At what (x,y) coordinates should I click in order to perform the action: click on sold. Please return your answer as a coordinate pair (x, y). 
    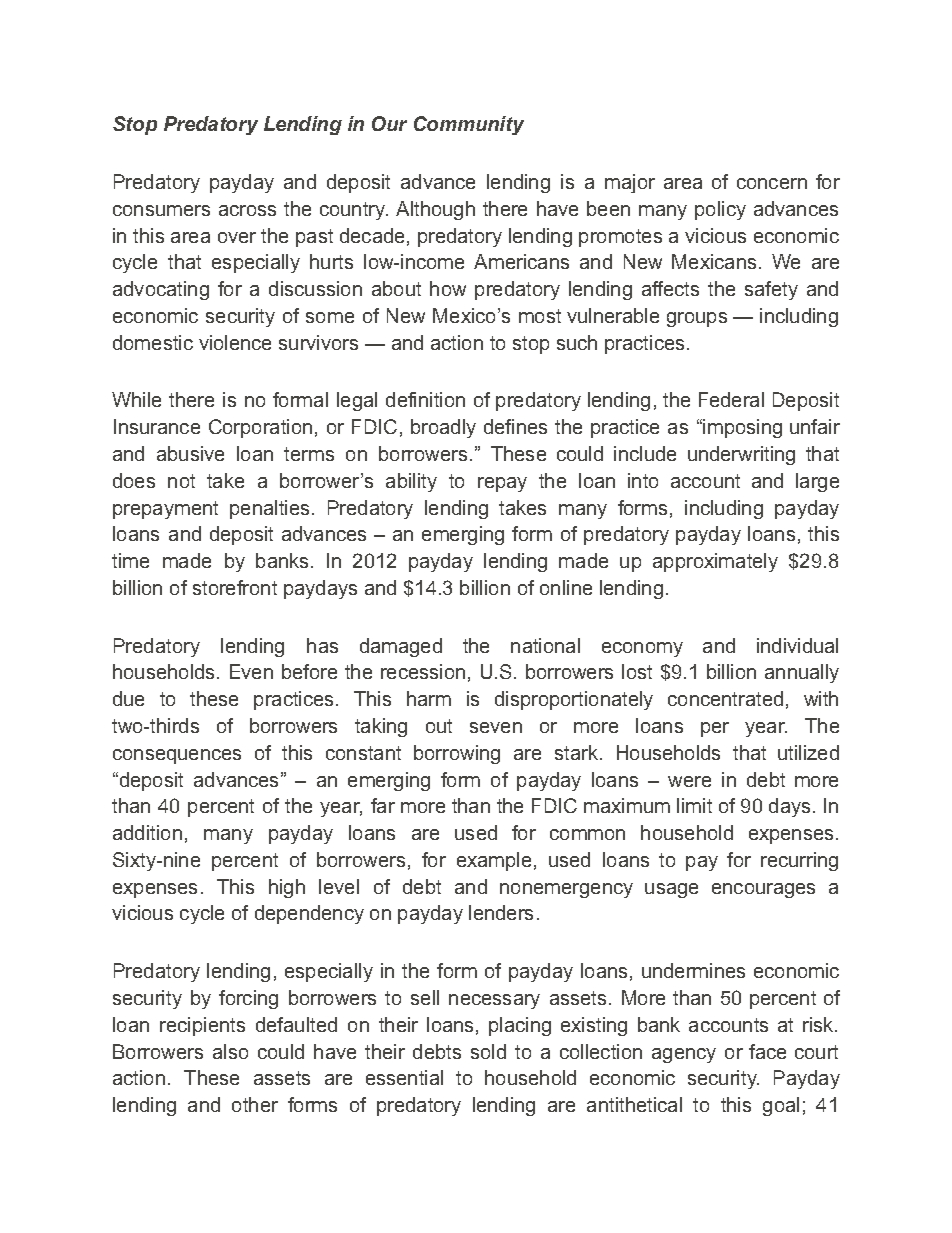
    Looking at the image, I should click on (488, 1051).
